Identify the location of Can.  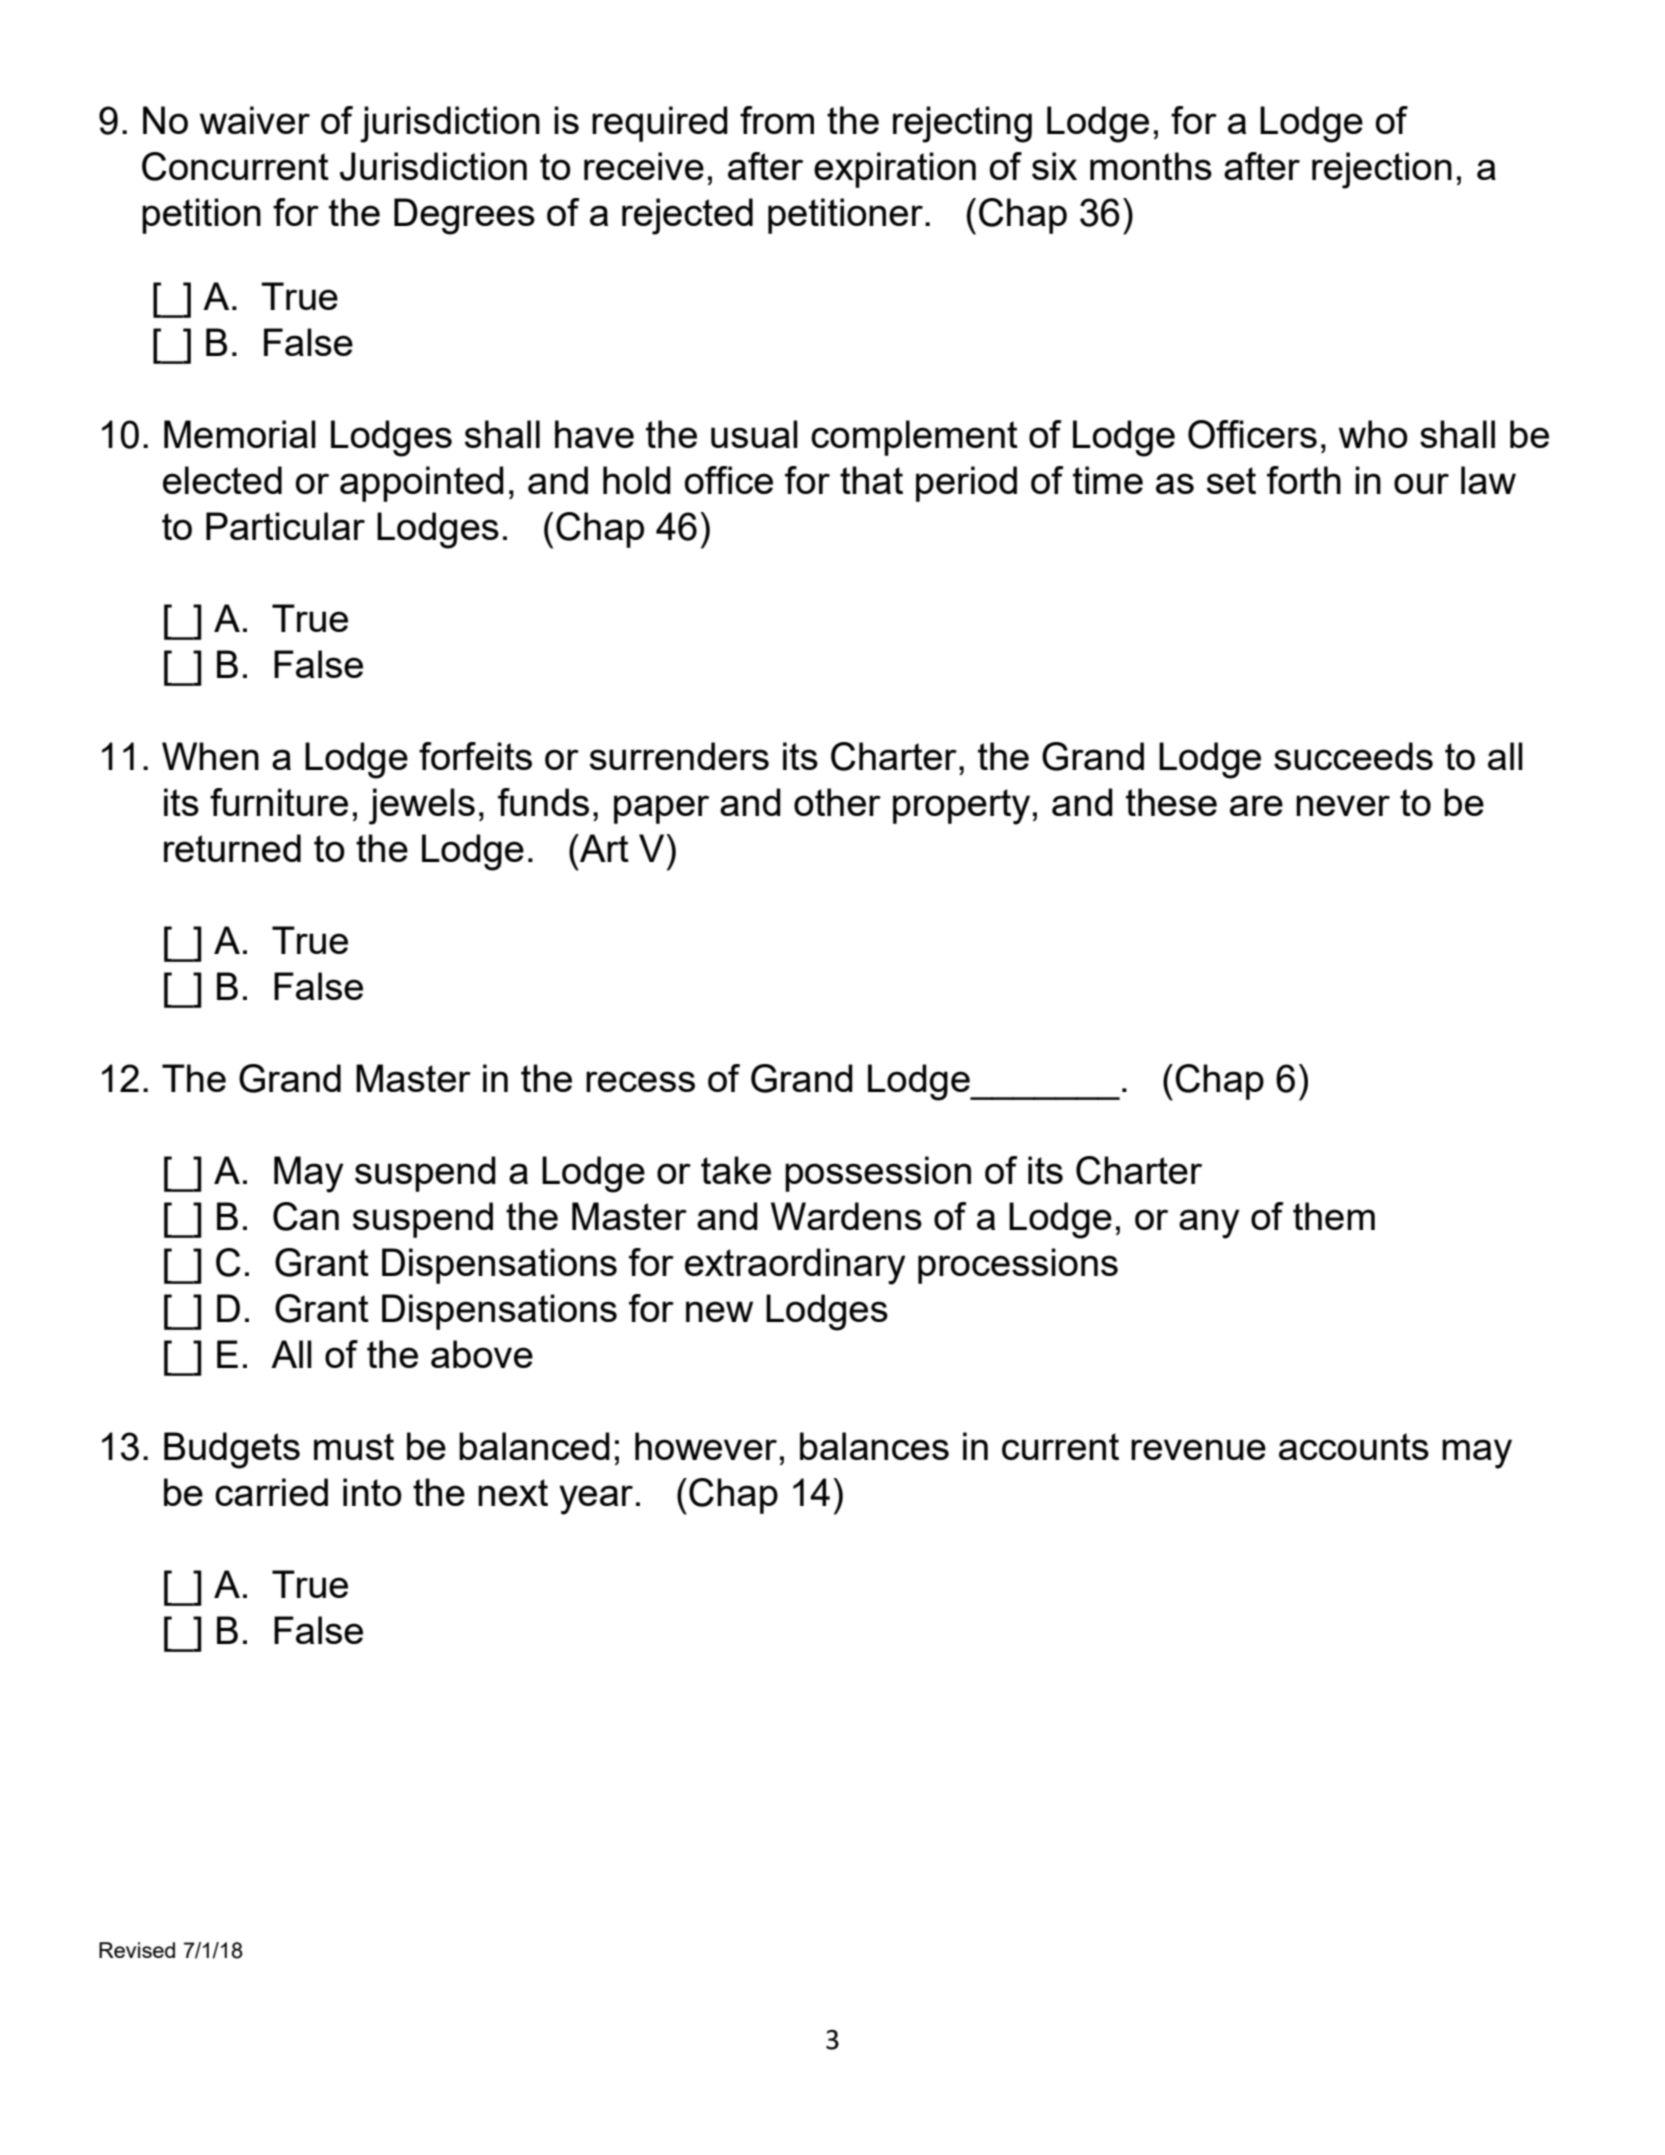
(306, 1216).
